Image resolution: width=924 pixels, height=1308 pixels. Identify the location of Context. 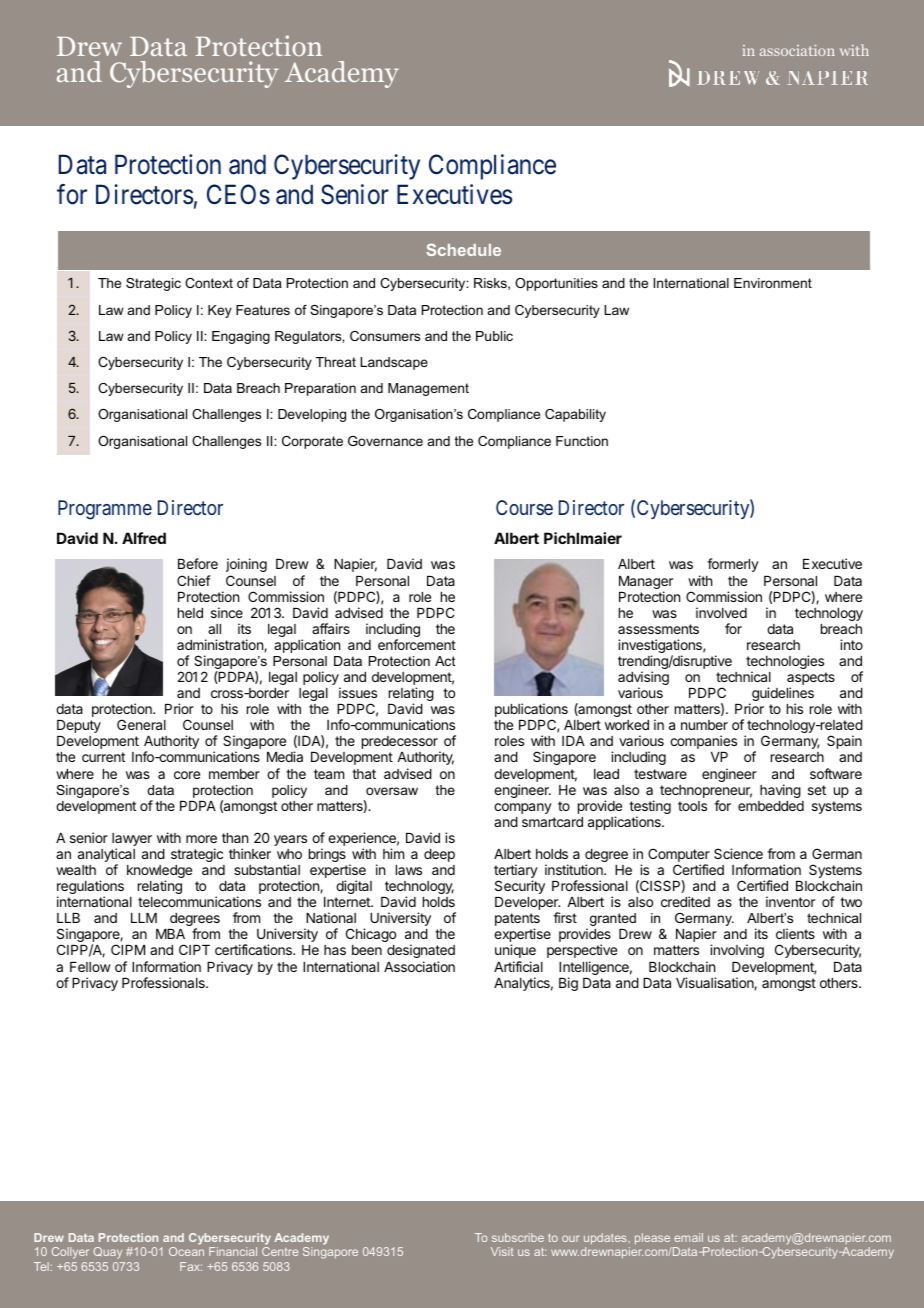
(209, 283).
